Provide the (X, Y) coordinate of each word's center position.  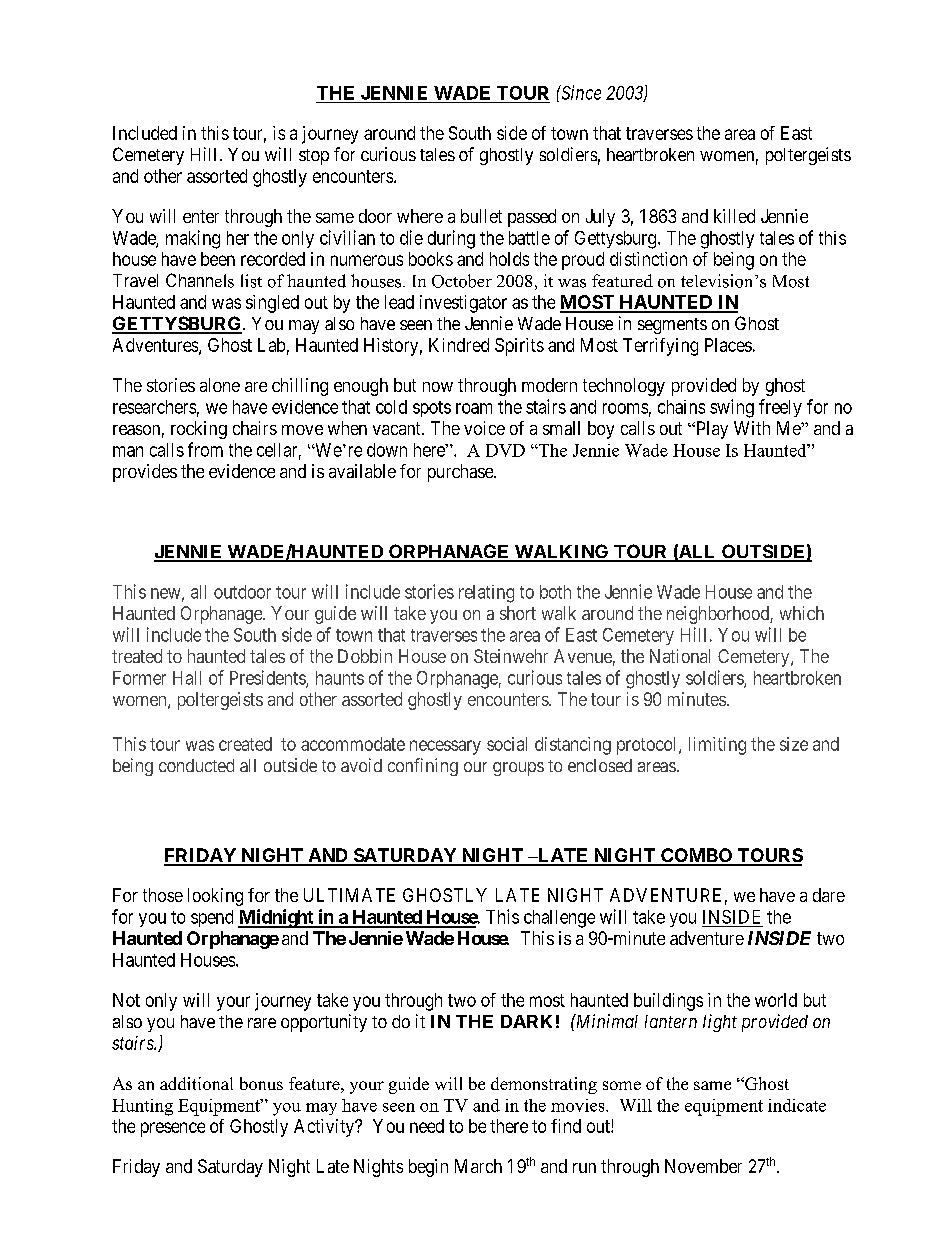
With (752, 428)
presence (173, 1129)
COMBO (697, 856)
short (518, 613)
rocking (199, 430)
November (703, 1166)
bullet (481, 216)
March (478, 1166)
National (680, 656)
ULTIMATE (349, 895)
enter (201, 216)
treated (137, 656)
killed (734, 216)
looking (215, 897)
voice (484, 428)
